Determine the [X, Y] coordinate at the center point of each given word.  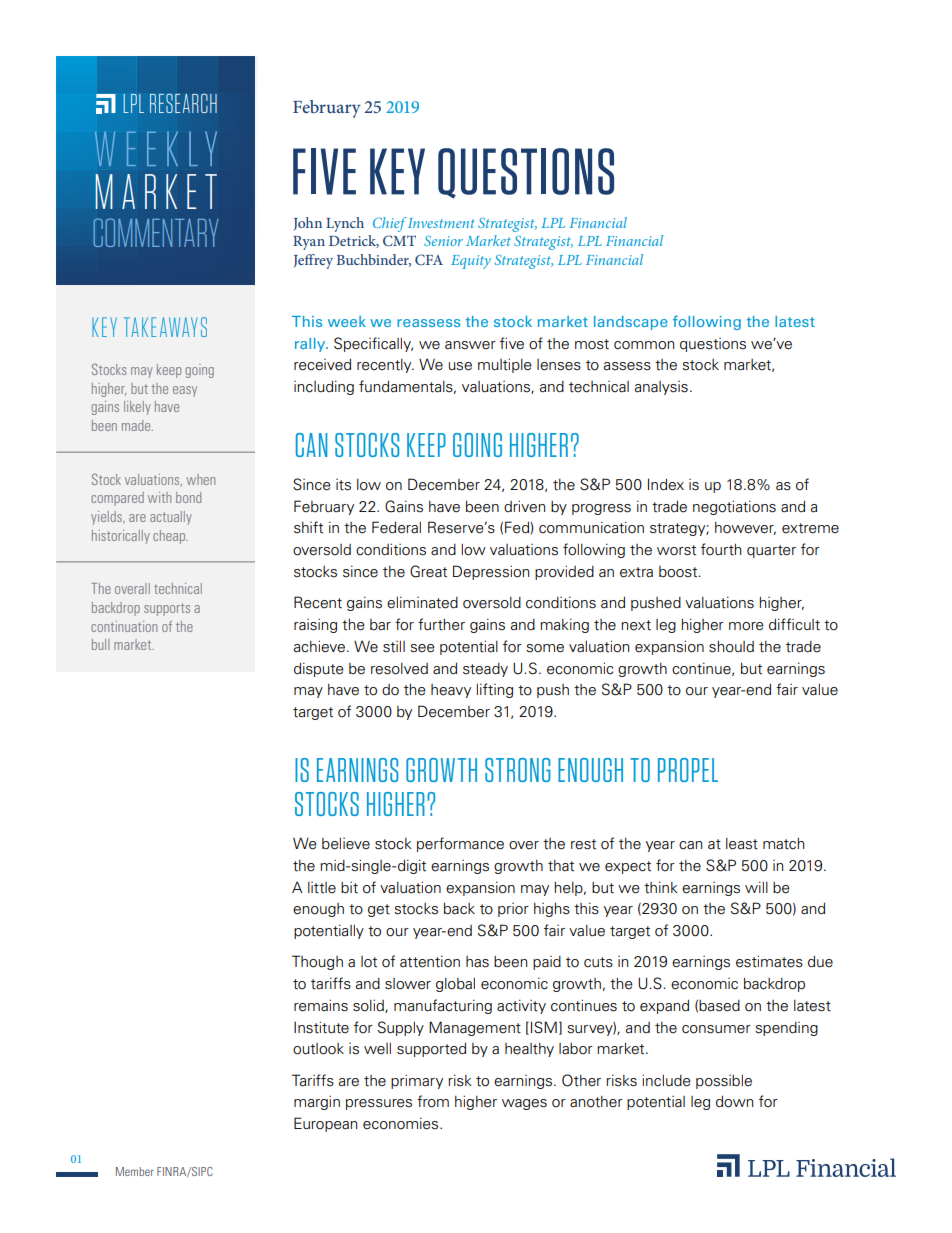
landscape [631, 323]
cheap [170, 537]
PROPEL [688, 770]
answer [470, 345]
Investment [441, 223]
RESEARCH [183, 103]
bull [101, 644]
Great [428, 571]
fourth [721, 549]
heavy [451, 691]
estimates [769, 961]
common [644, 345]
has [477, 962]
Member [135, 1171]
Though [317, 962]
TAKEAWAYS [165, 327]
